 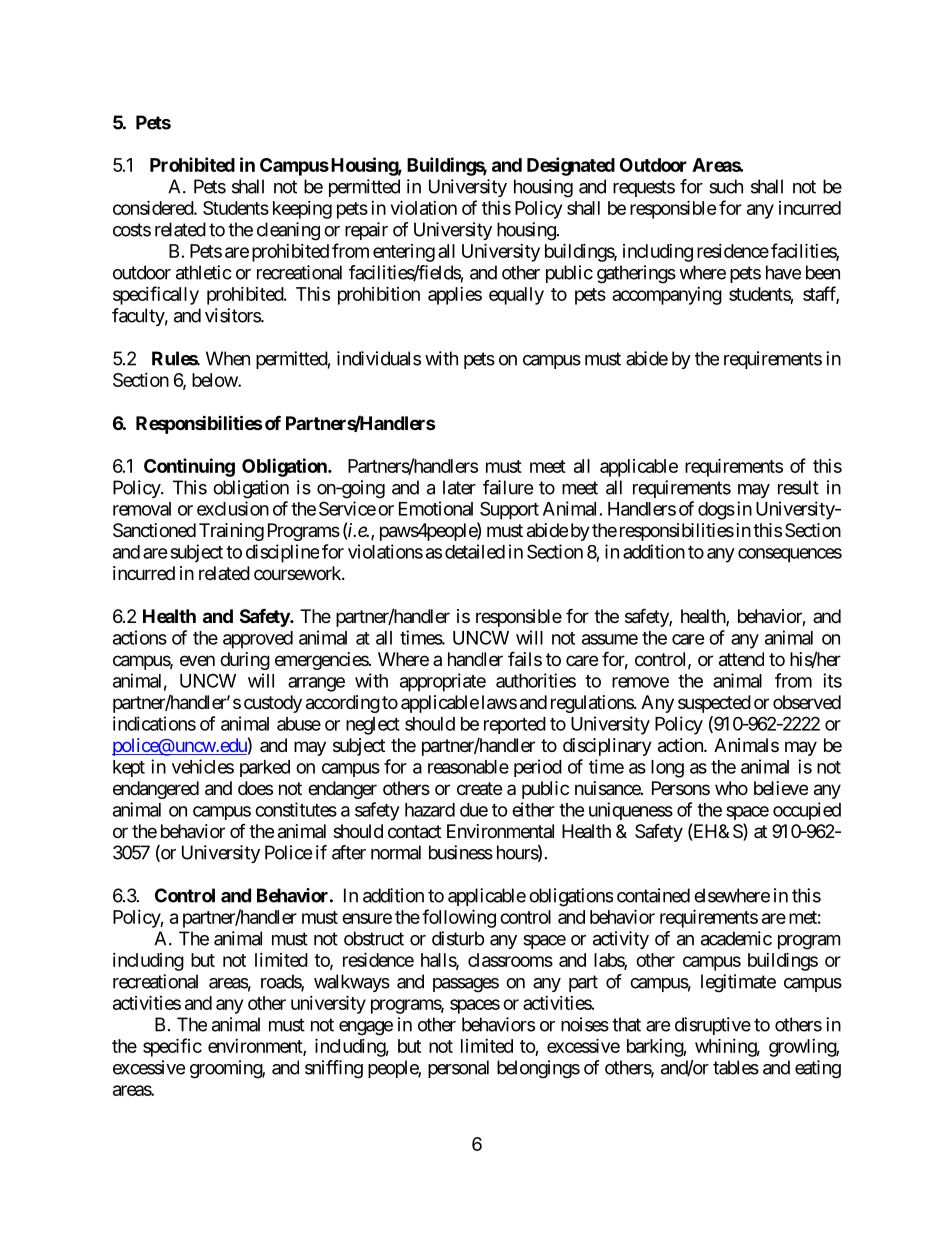 What do you see at coordinates (731, 788) in the screenshot?
I see `who` at bounding box center [731, 788].
